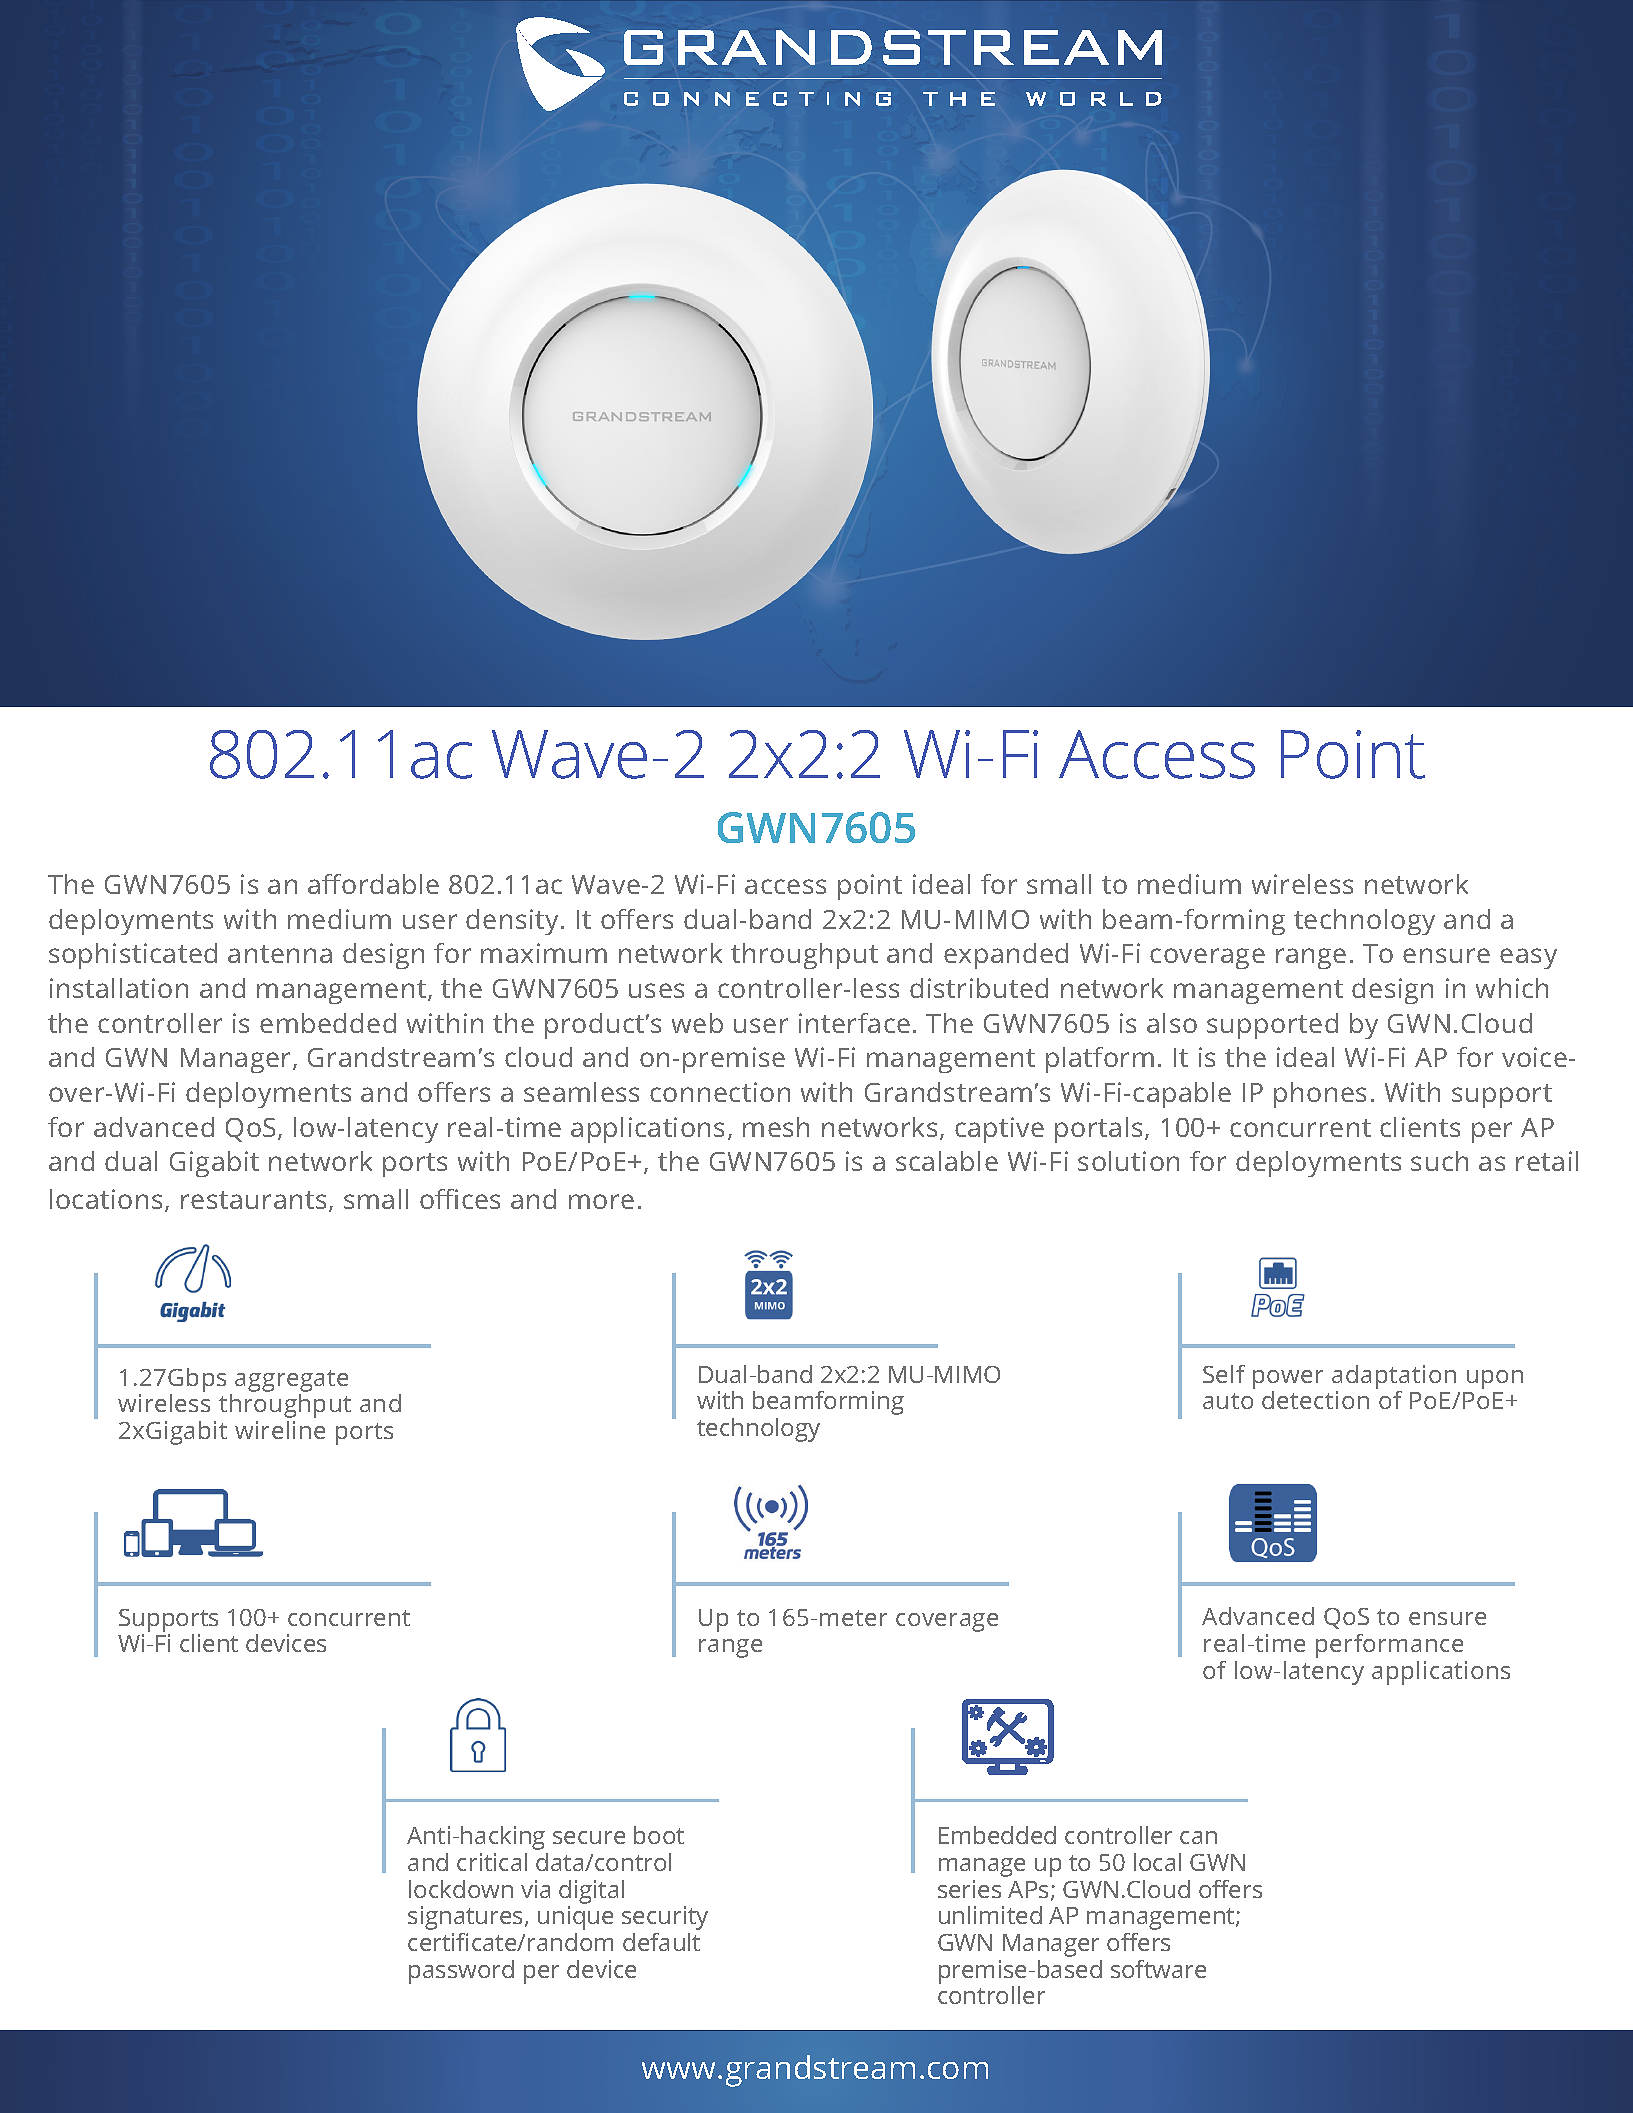  What do you see at coordinates (1006, 956) in the screenshot?
I see `expanded` at bounding box center [1006, 956].
